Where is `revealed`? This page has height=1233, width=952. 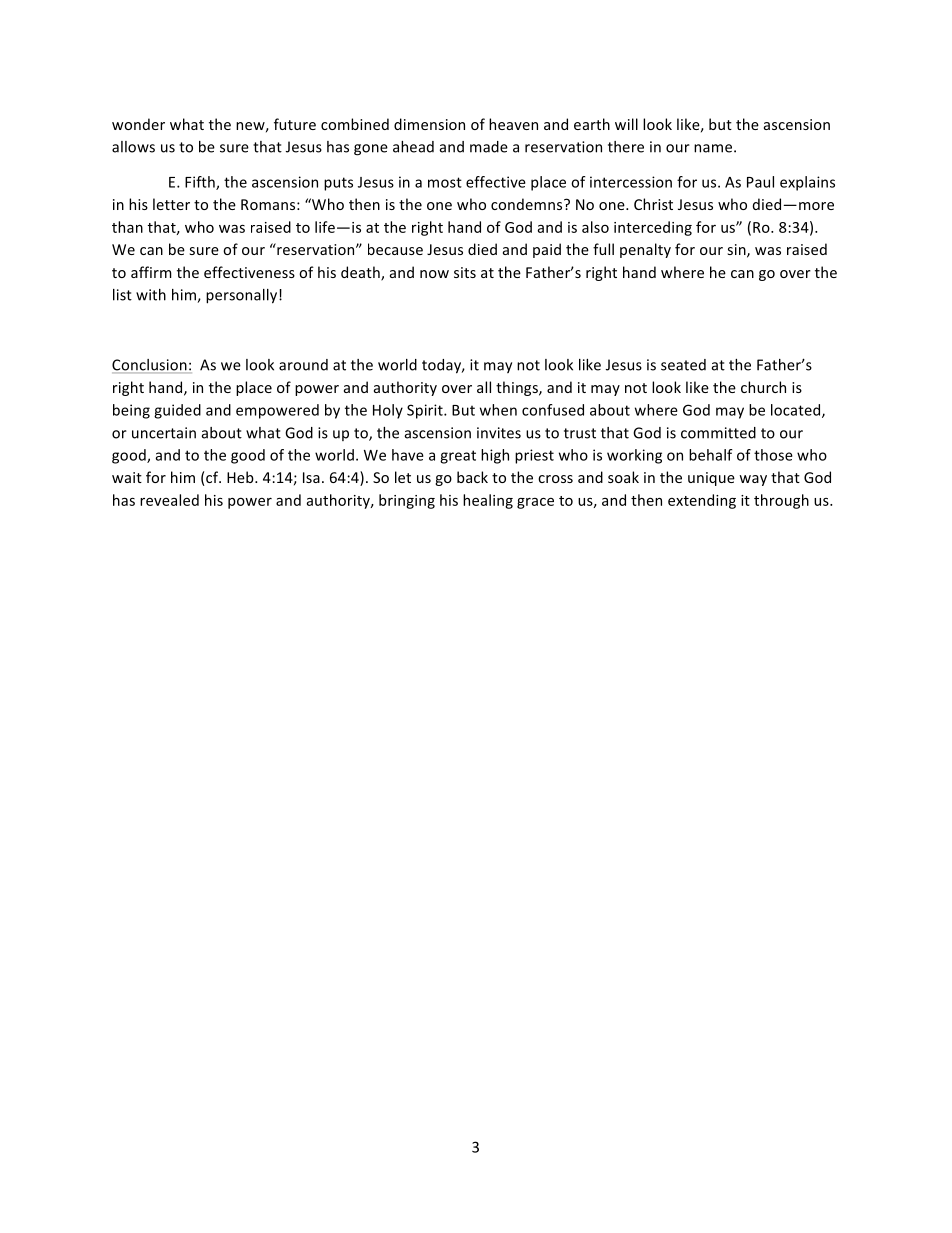 revealed is located at coordinates (169, 500).
